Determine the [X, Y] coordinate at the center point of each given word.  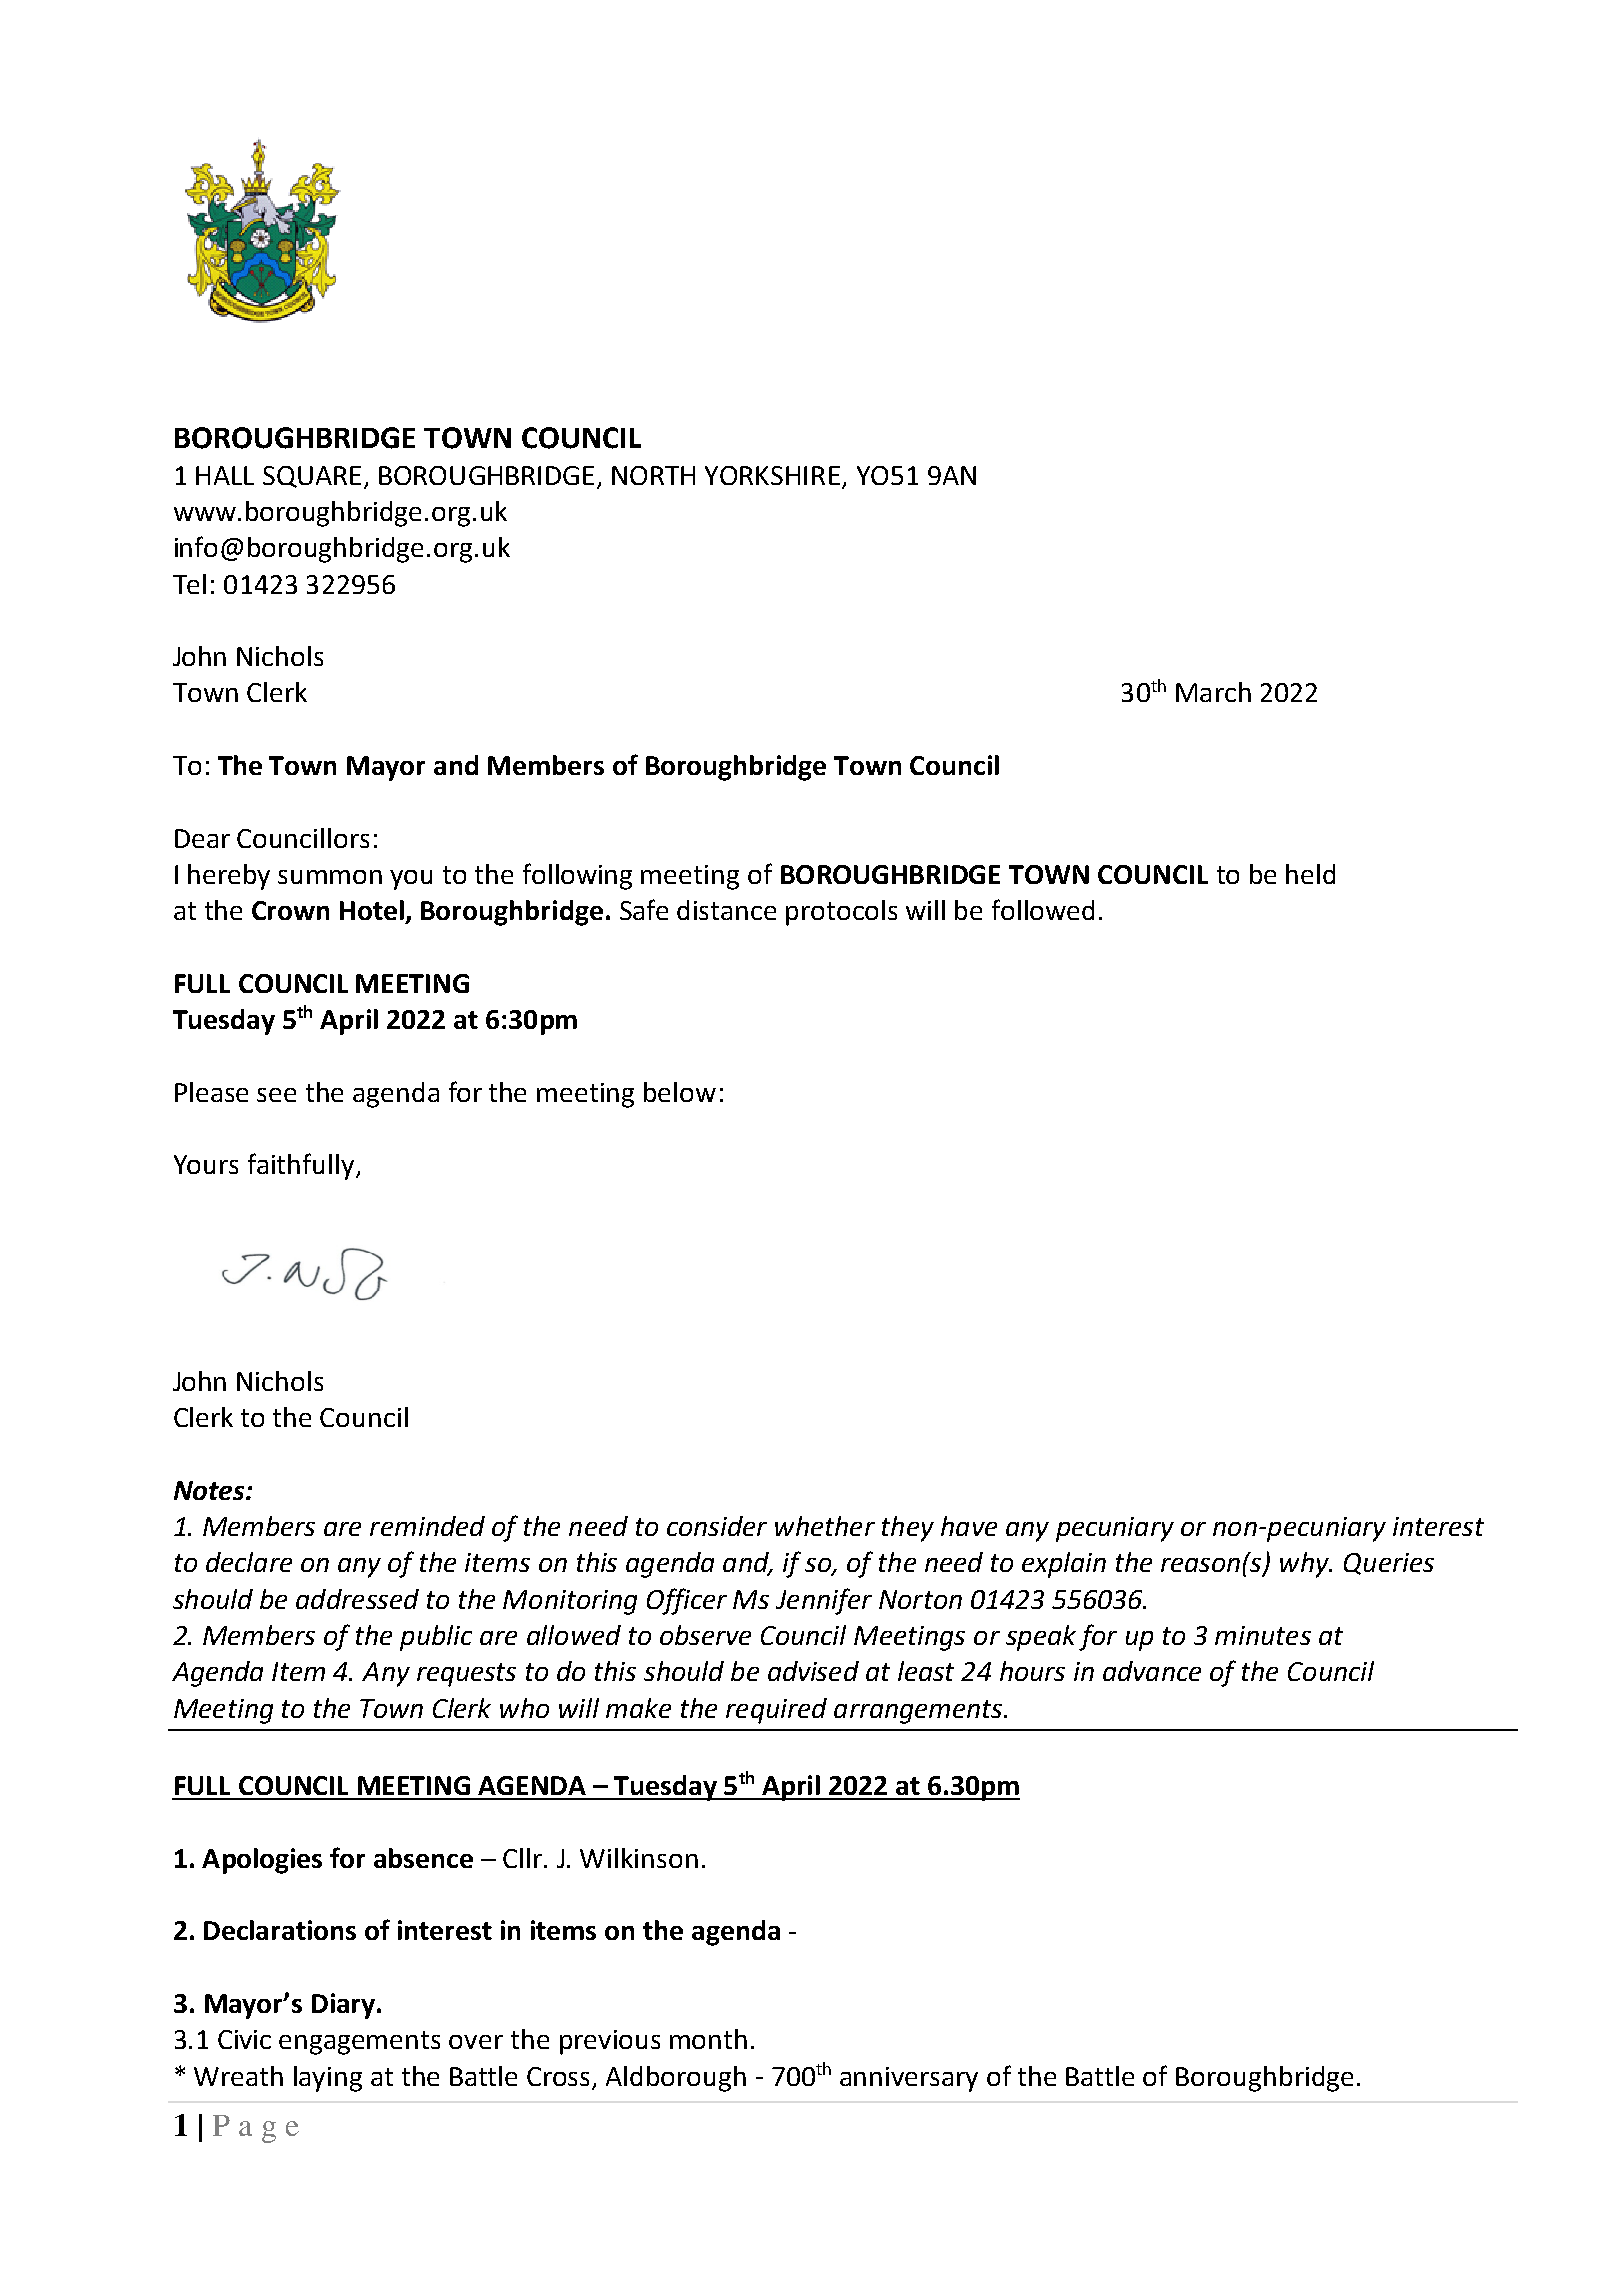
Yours [206, 1164]
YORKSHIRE [772, 475]
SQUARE [312, 477]
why [1305, 1565]
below [680, 1092]
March [1213, 692]
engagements [359, 2043]
